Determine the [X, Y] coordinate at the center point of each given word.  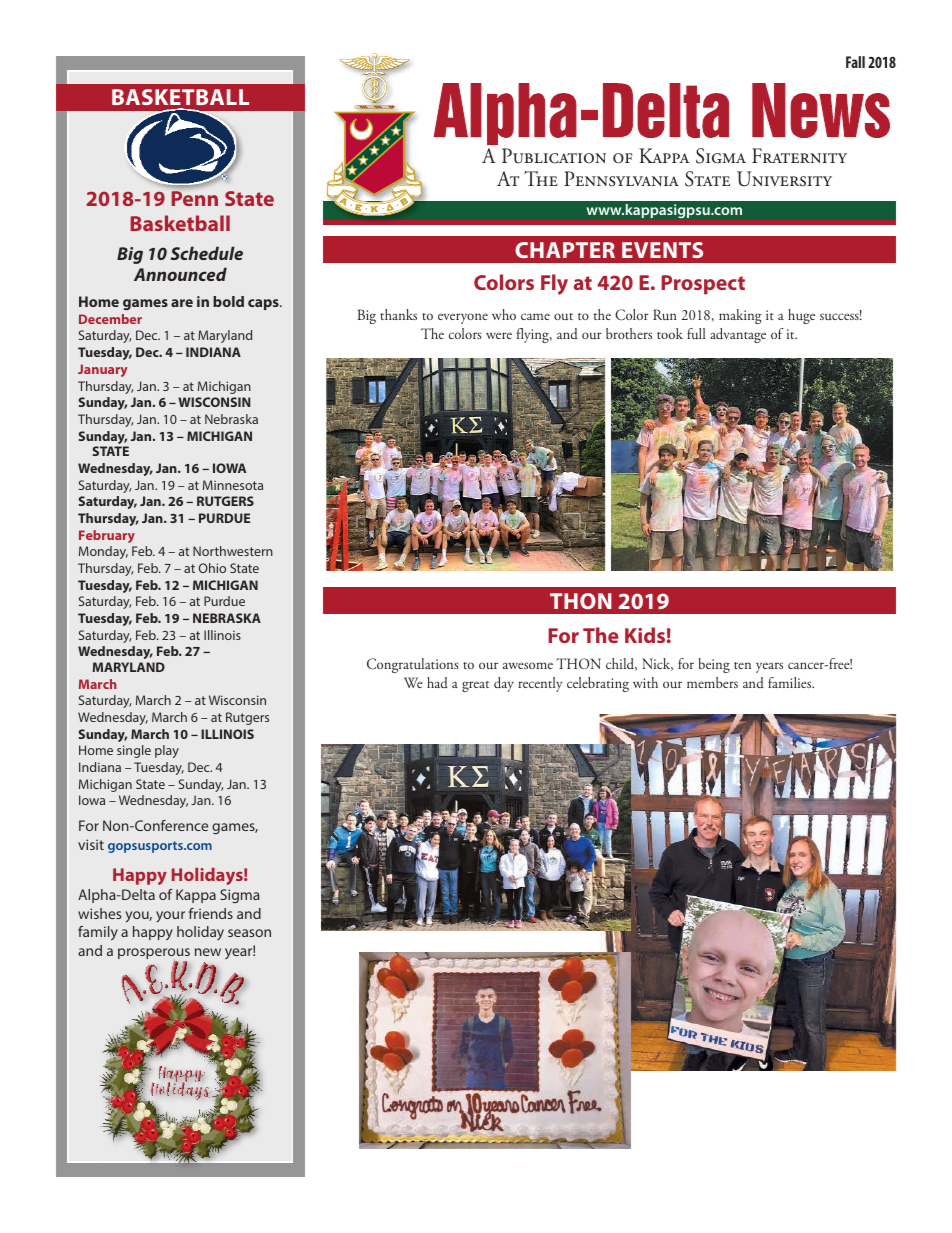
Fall [855, 62]
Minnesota [233, 485]
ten [742, 665]
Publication [554, 156]
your [170, 916]
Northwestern [233, 551]
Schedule [207, 253]
